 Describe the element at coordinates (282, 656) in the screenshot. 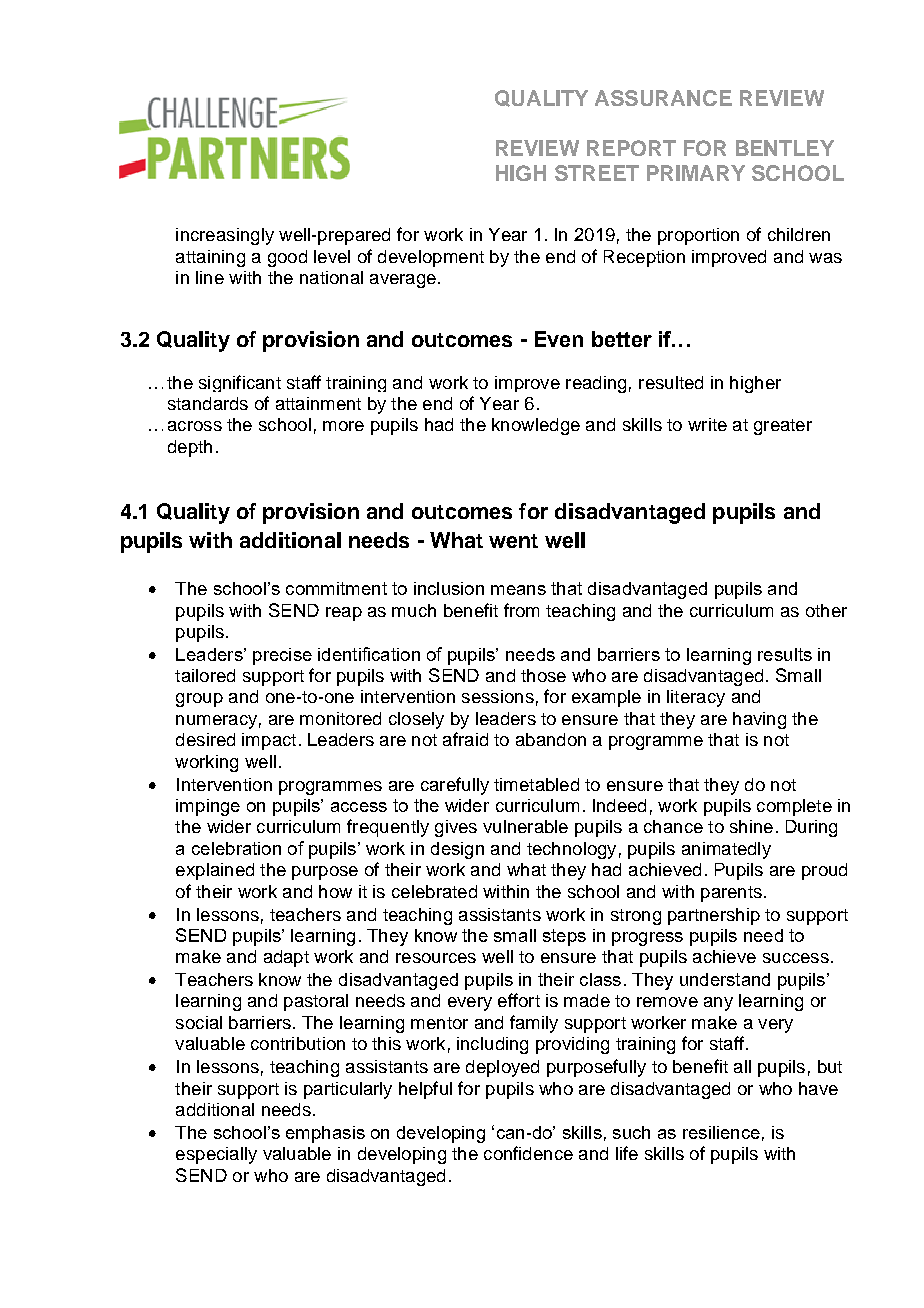

I see `precise` at that location.
